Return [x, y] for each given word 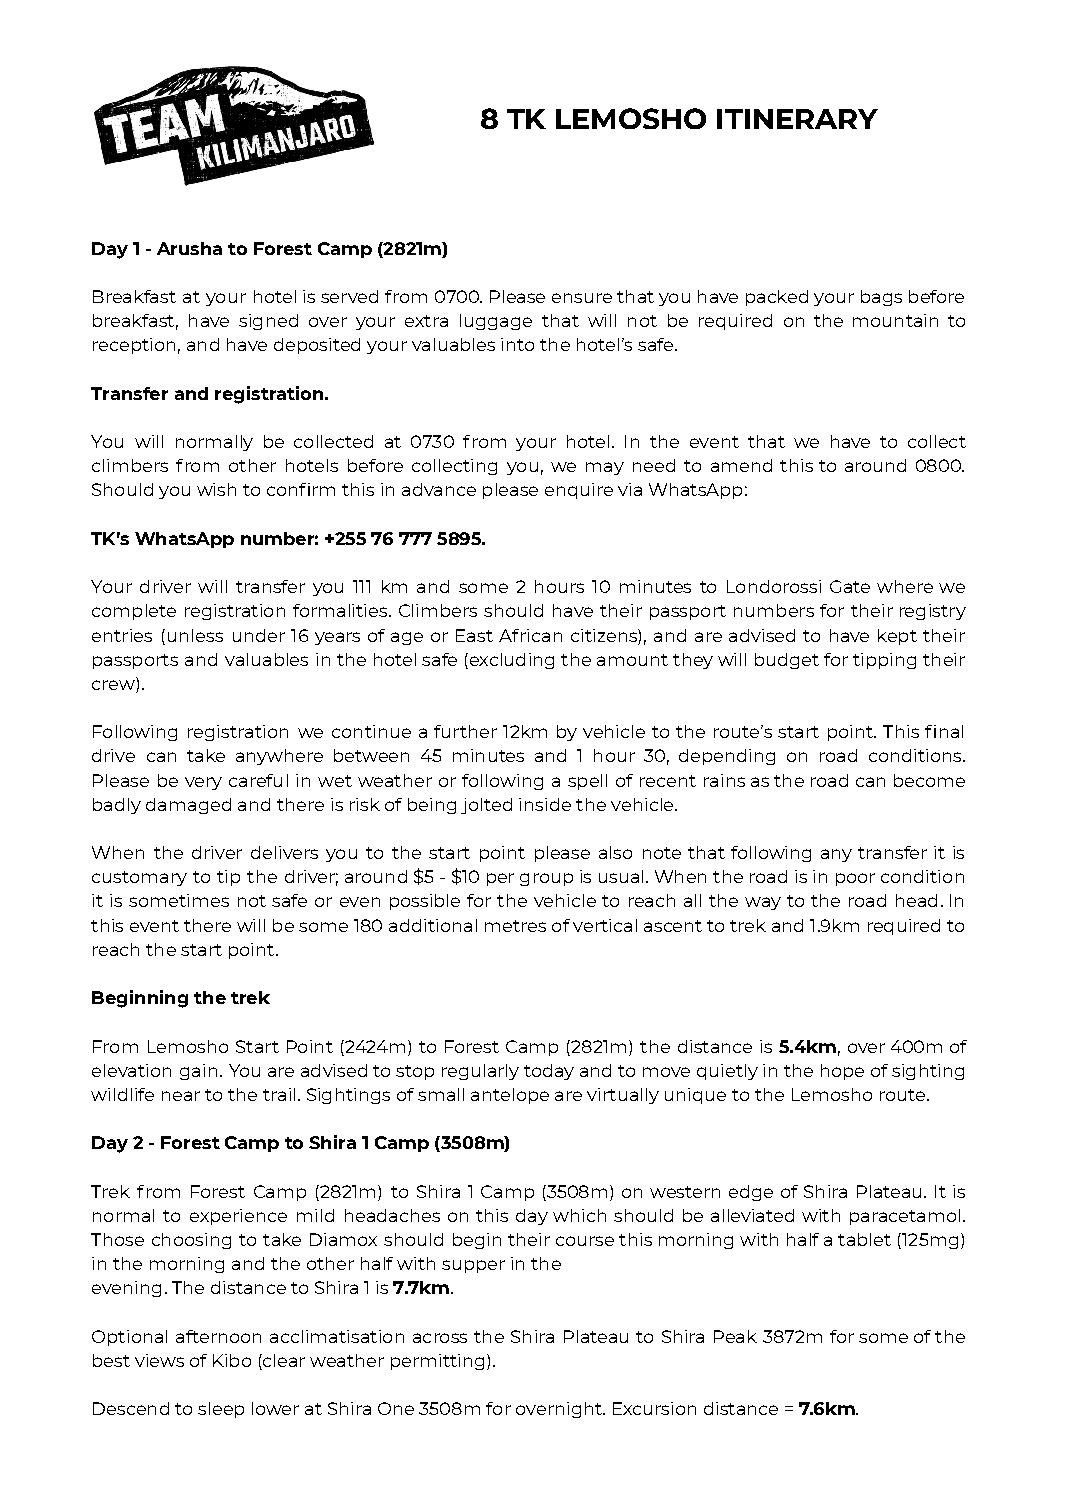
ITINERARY [797, 119]
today [549, 1072]
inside [545, 804]
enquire [579, 491]
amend [741, 465]
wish [216, 489]
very [203, 783]
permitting [437, 1362]
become [929, 780]
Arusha [189, 248]
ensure [582, 298]
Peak [735, 1336]
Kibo [232, 1360]
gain [198, 1072]
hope [842, 1072]
